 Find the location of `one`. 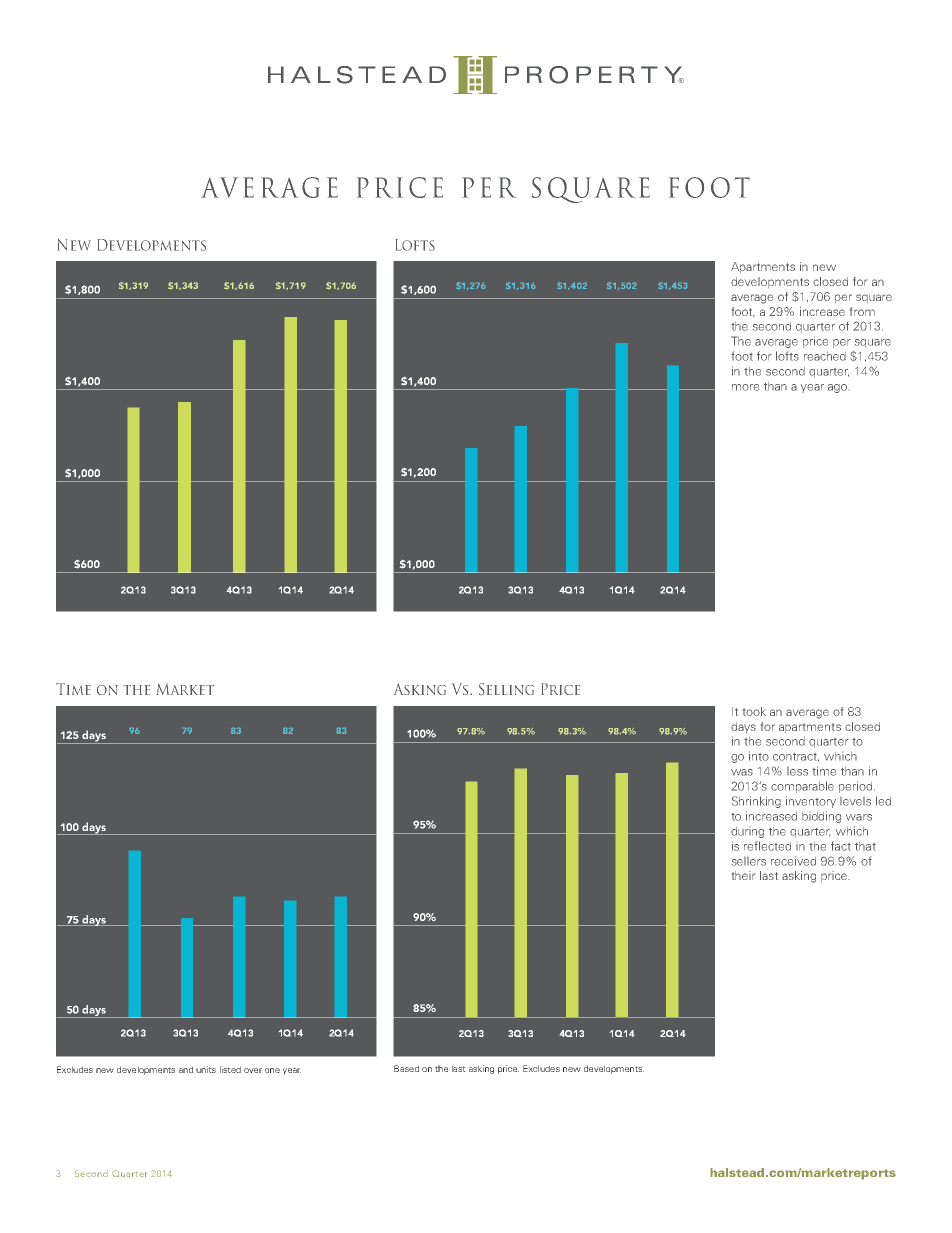

one is located at coordinates (272, 1070).
